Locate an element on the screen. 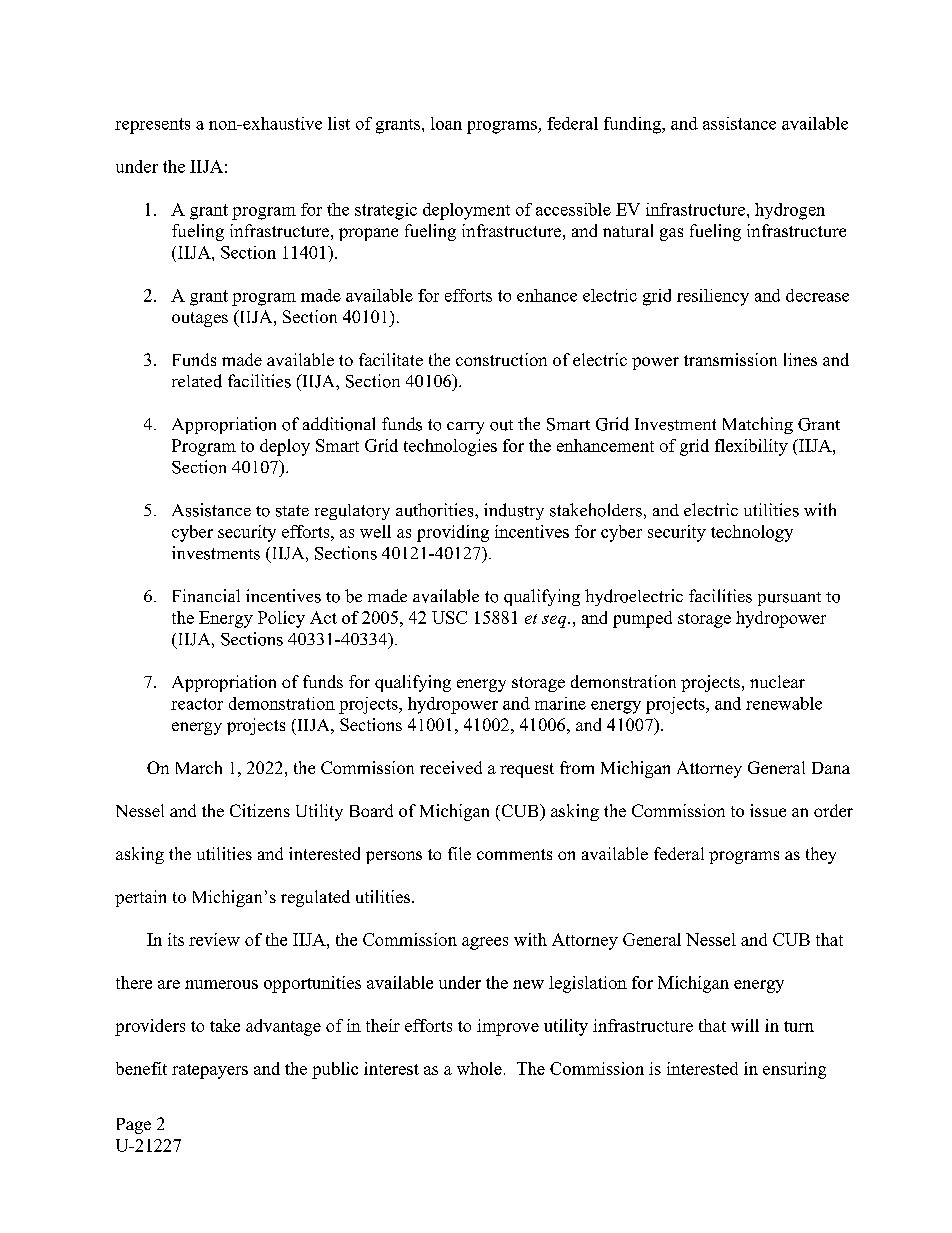 The width and height of the screenshot is (952, 1233). ratepayers is located at coordinates (210, 1071).
